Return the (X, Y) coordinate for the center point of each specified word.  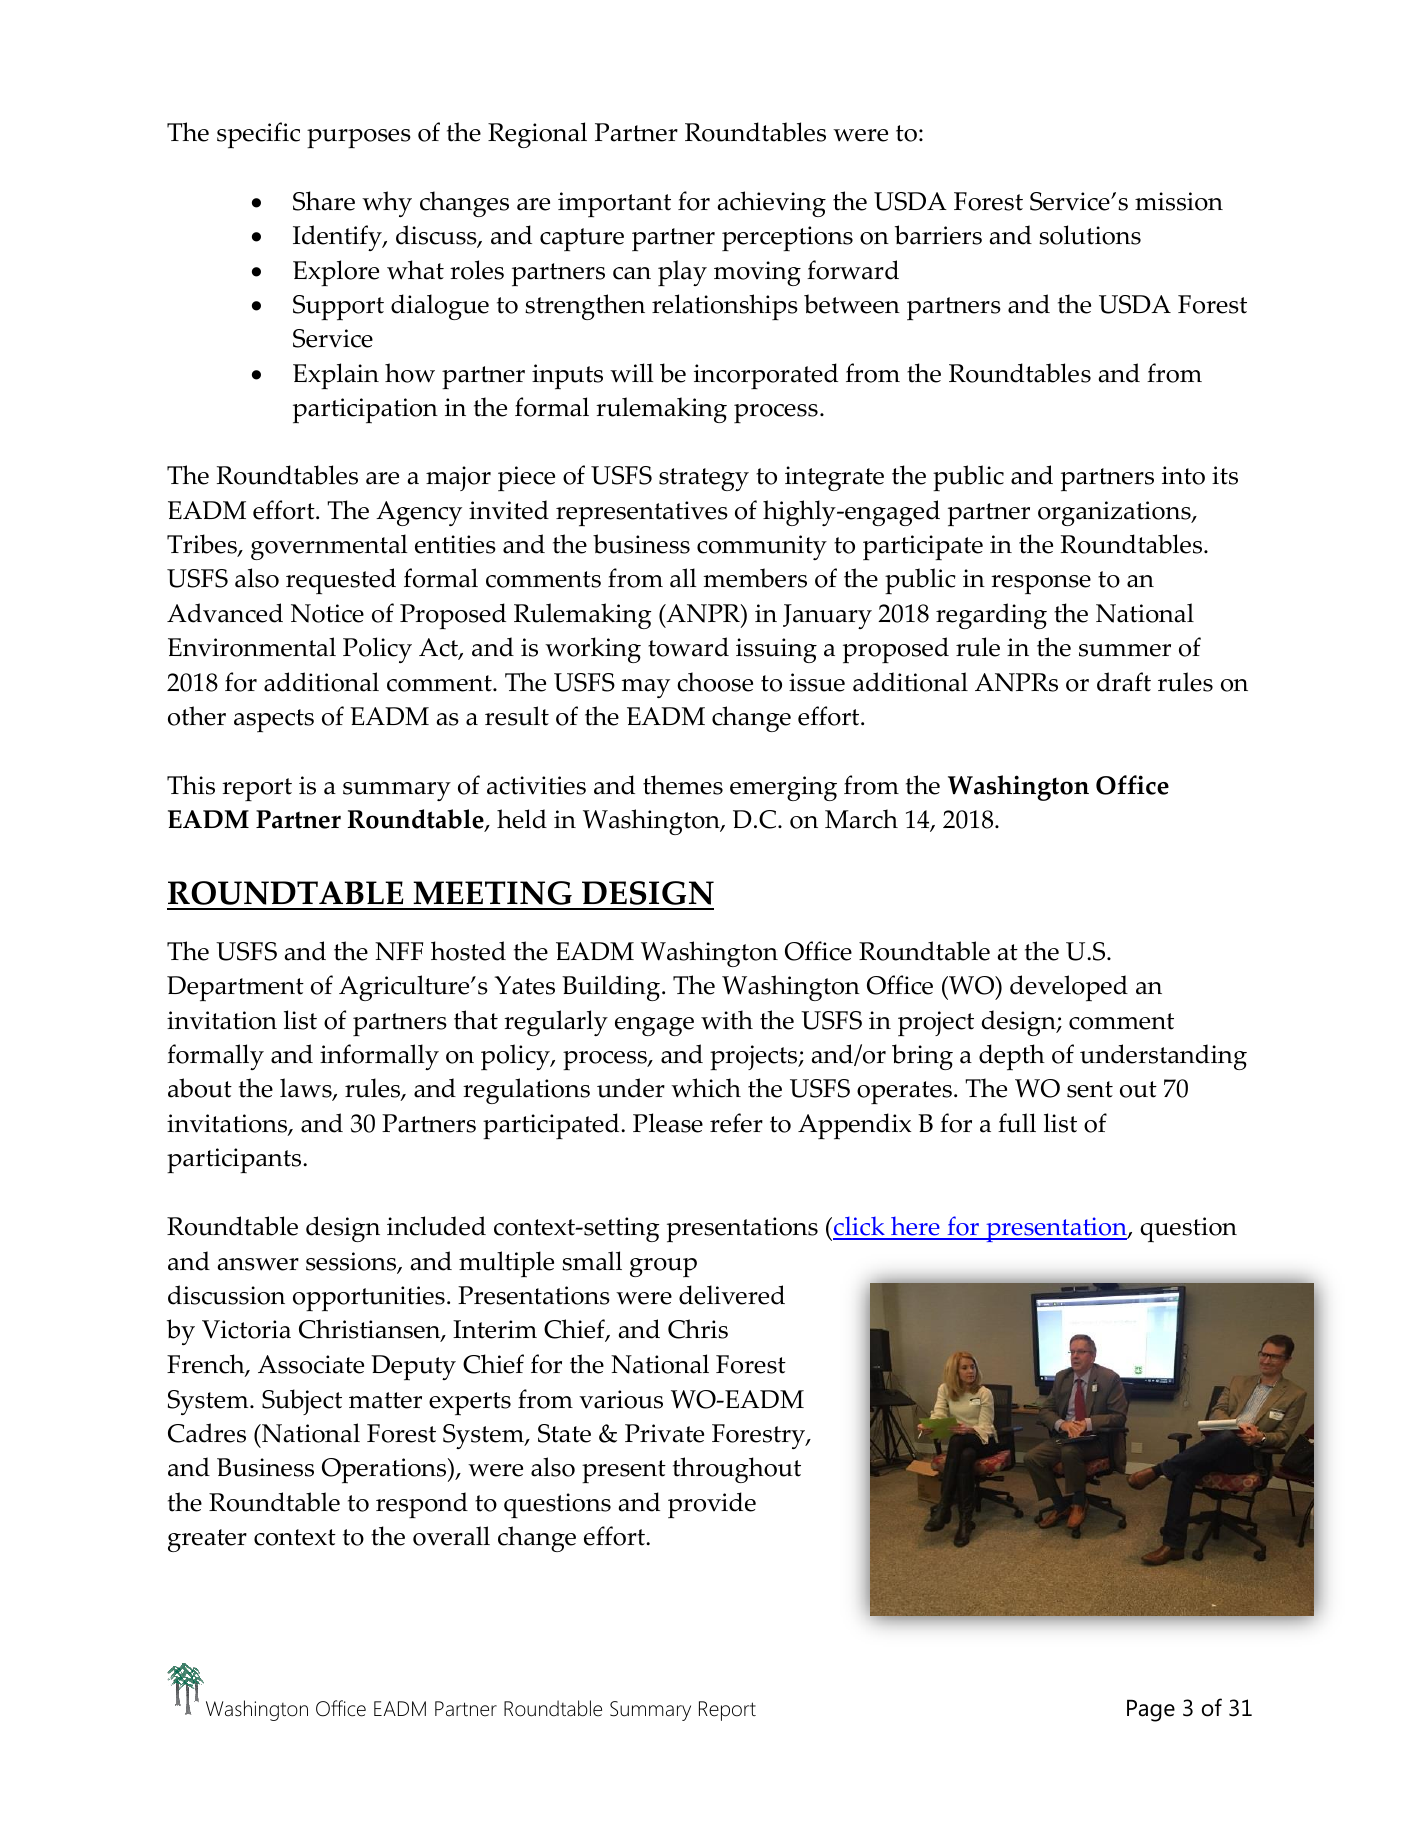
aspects (274, 720)
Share (324, 201)
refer (736, 1123)
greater (207, 1540)
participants (235, 1160)
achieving (771, 204)
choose (715, 682)
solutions (1090, 235)
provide (712, 1505)
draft (1124, 682)
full (1017, 1123)
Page (1151, 1711)
